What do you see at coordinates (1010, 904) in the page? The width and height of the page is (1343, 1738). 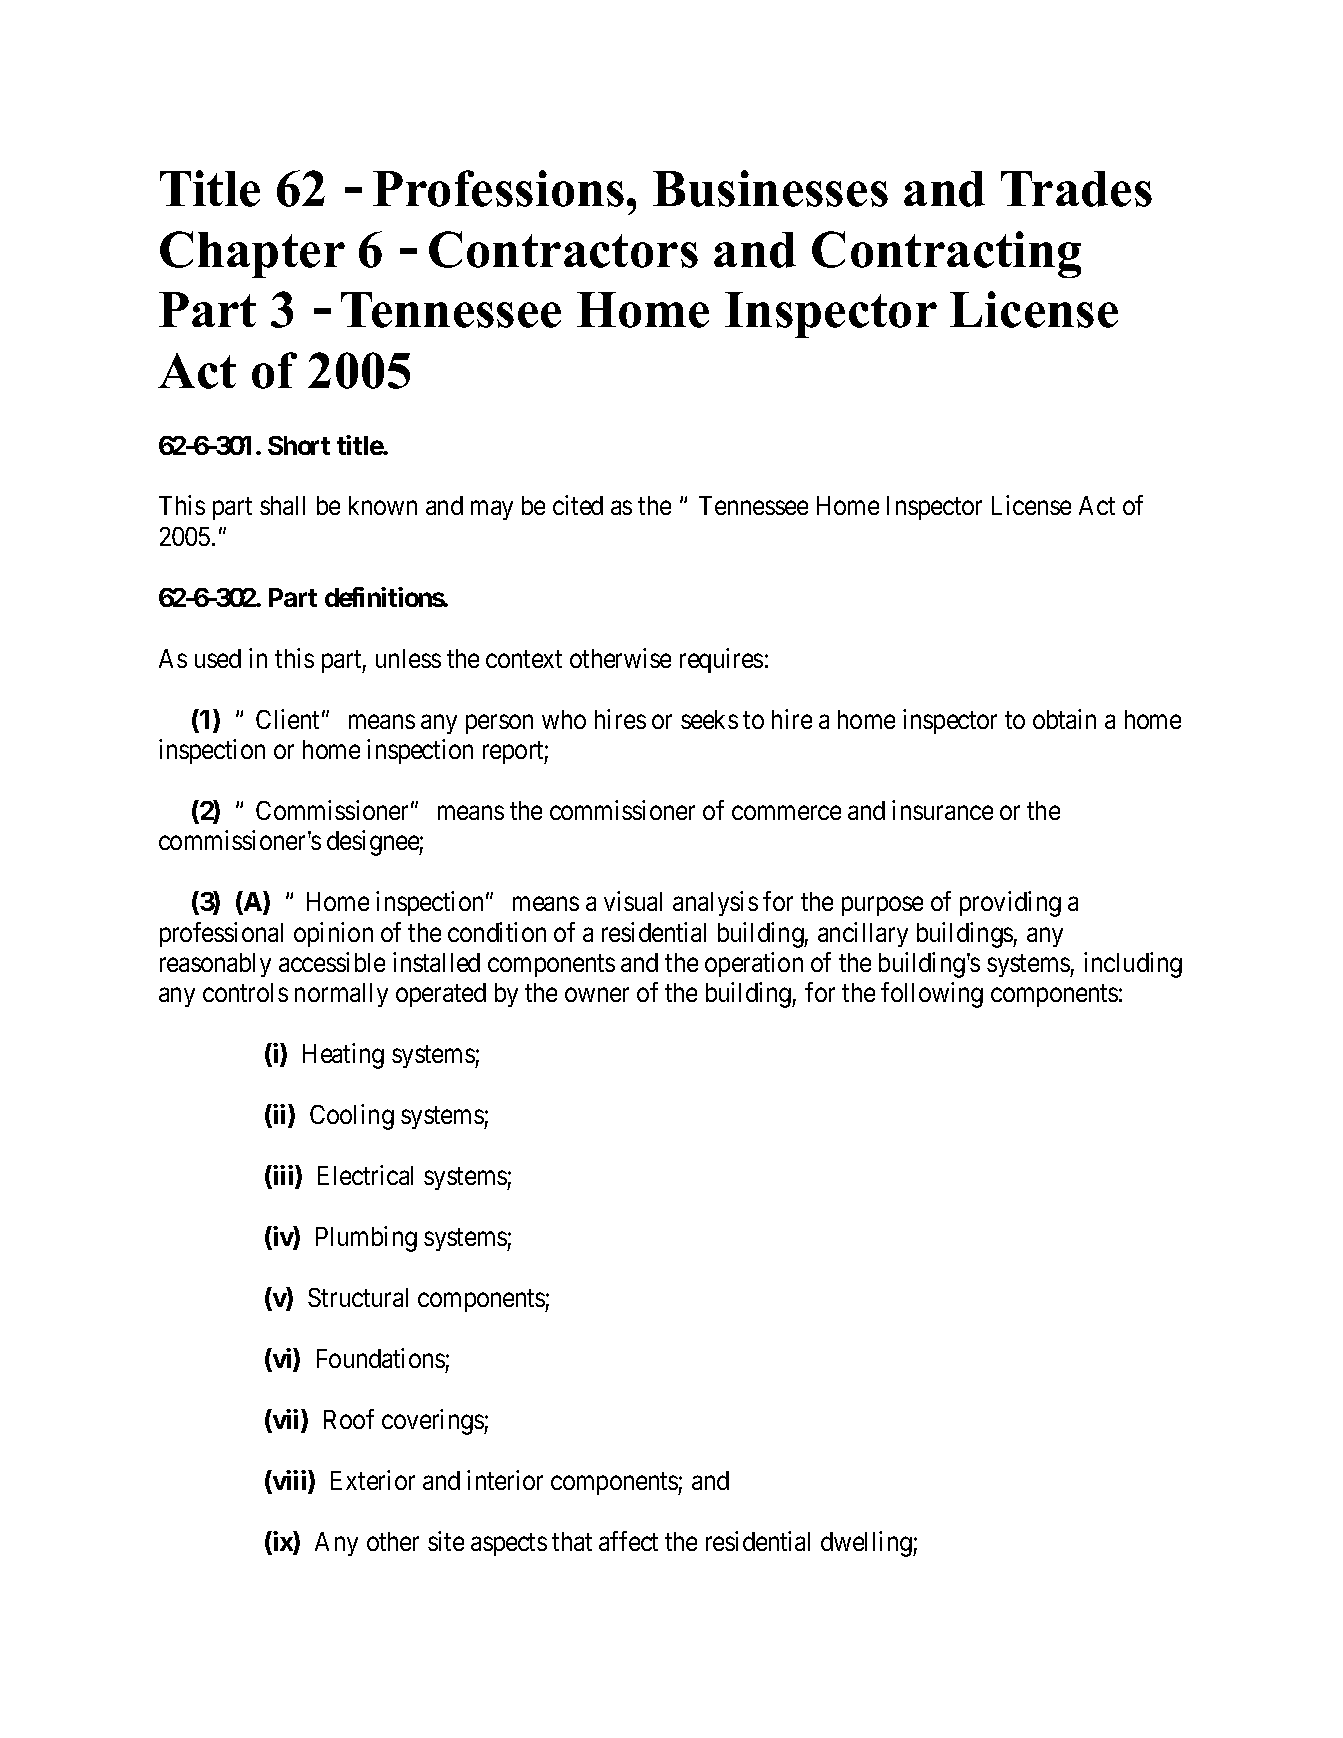 I see `providing` at bounding box center [1010, 904].
